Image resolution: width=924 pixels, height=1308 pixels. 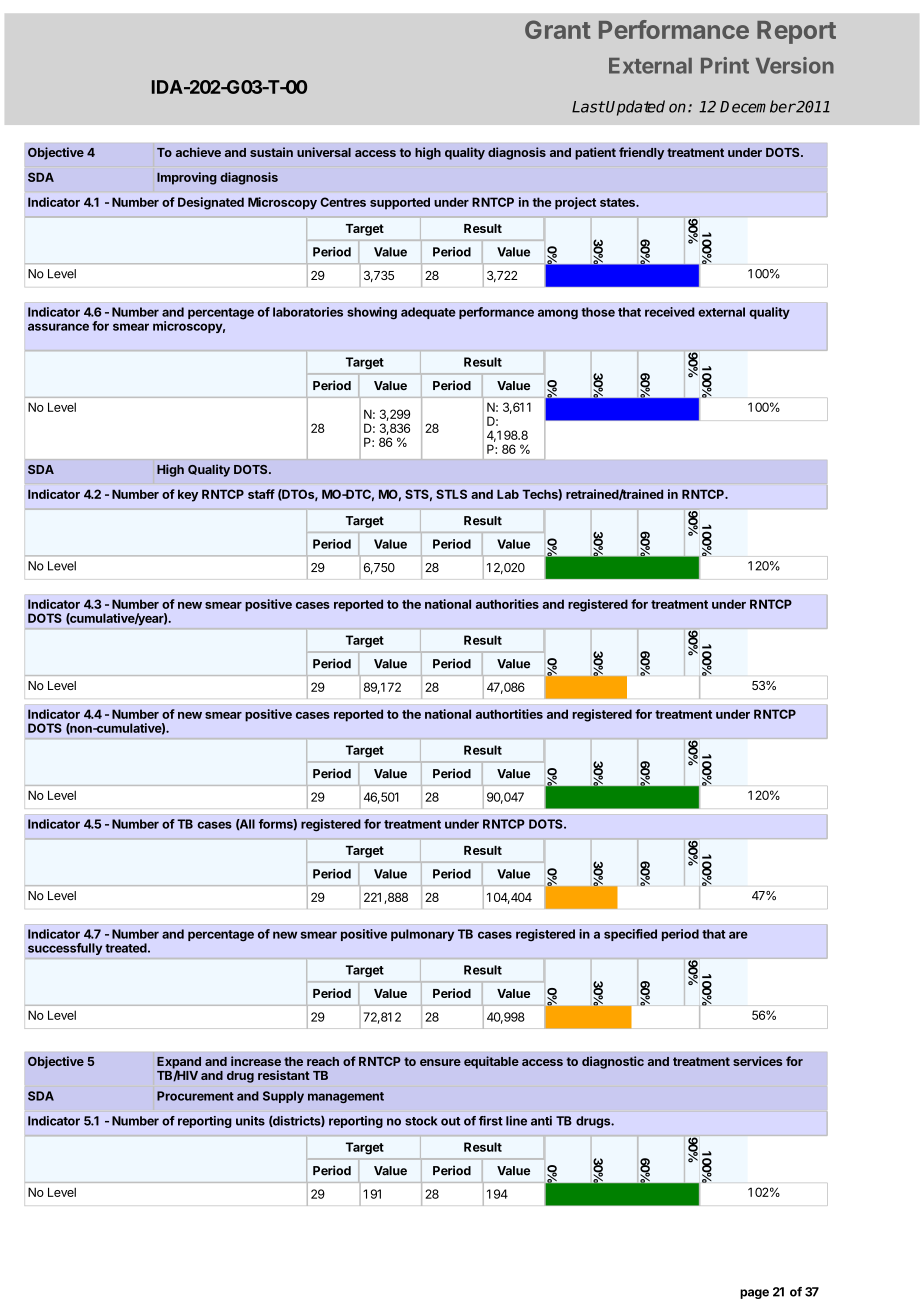 I want to click on units, so click(x=250, y=1121).
